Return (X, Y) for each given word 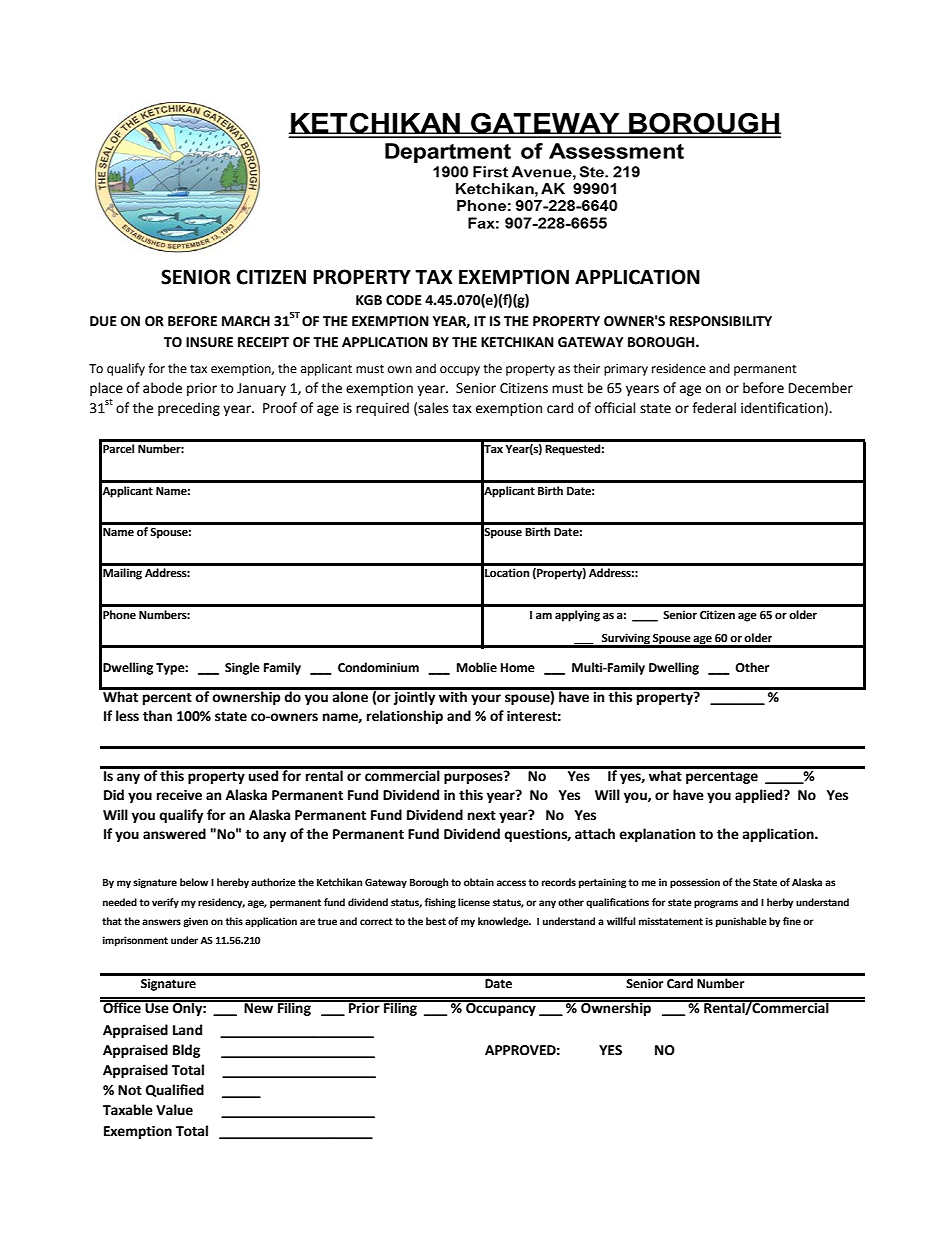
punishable (741, 922)
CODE (404, 300)
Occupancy (501, 1008)
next (482, 815)
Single (242, 668)
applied (760, 796)
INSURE (209, 342)
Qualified (175, 1090)
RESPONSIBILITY (721, 321)
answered (174, 834)
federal (714, 408)
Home (518, 668)
